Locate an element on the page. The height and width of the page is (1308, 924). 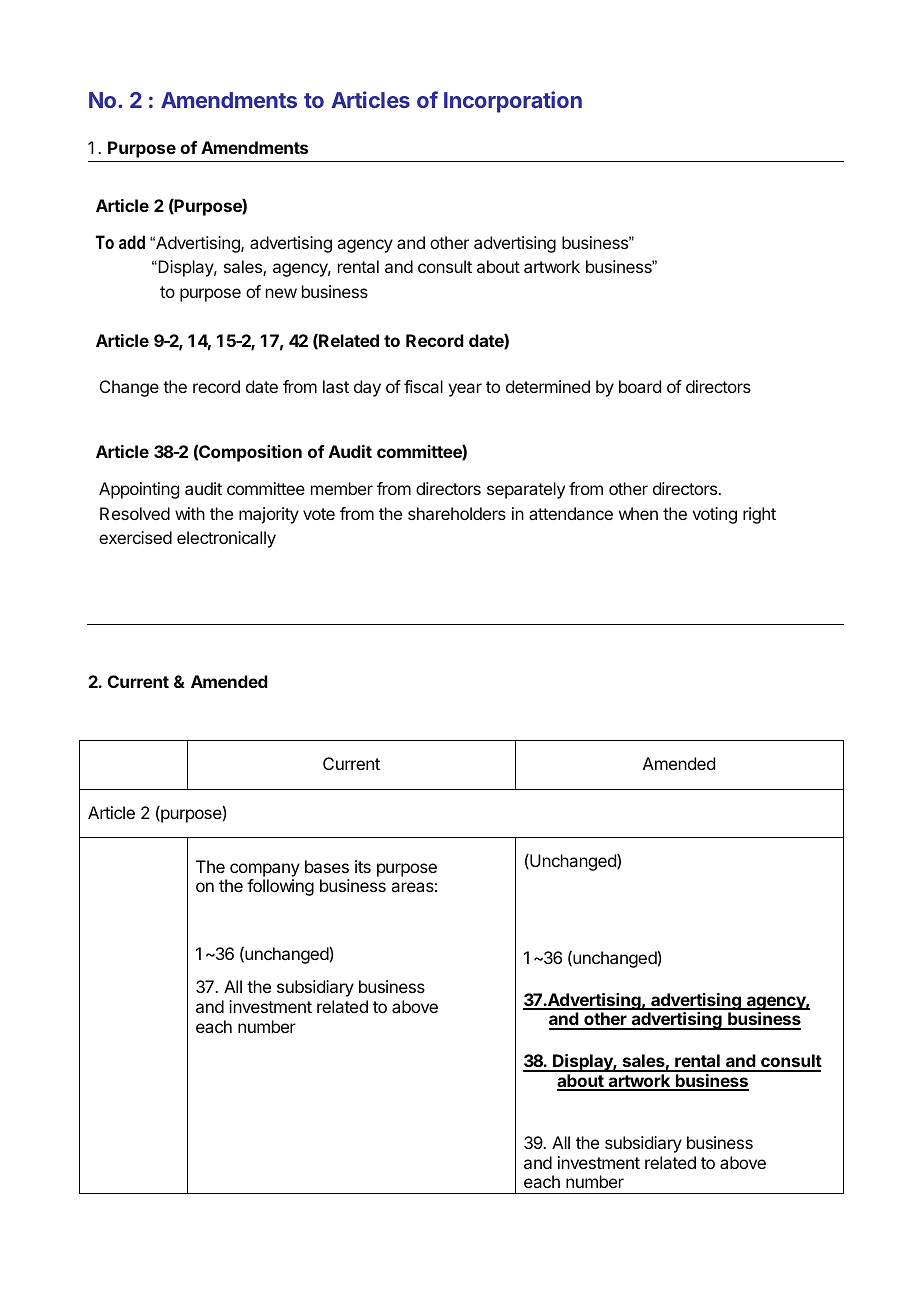
last is located at coordinates (336, 386).
